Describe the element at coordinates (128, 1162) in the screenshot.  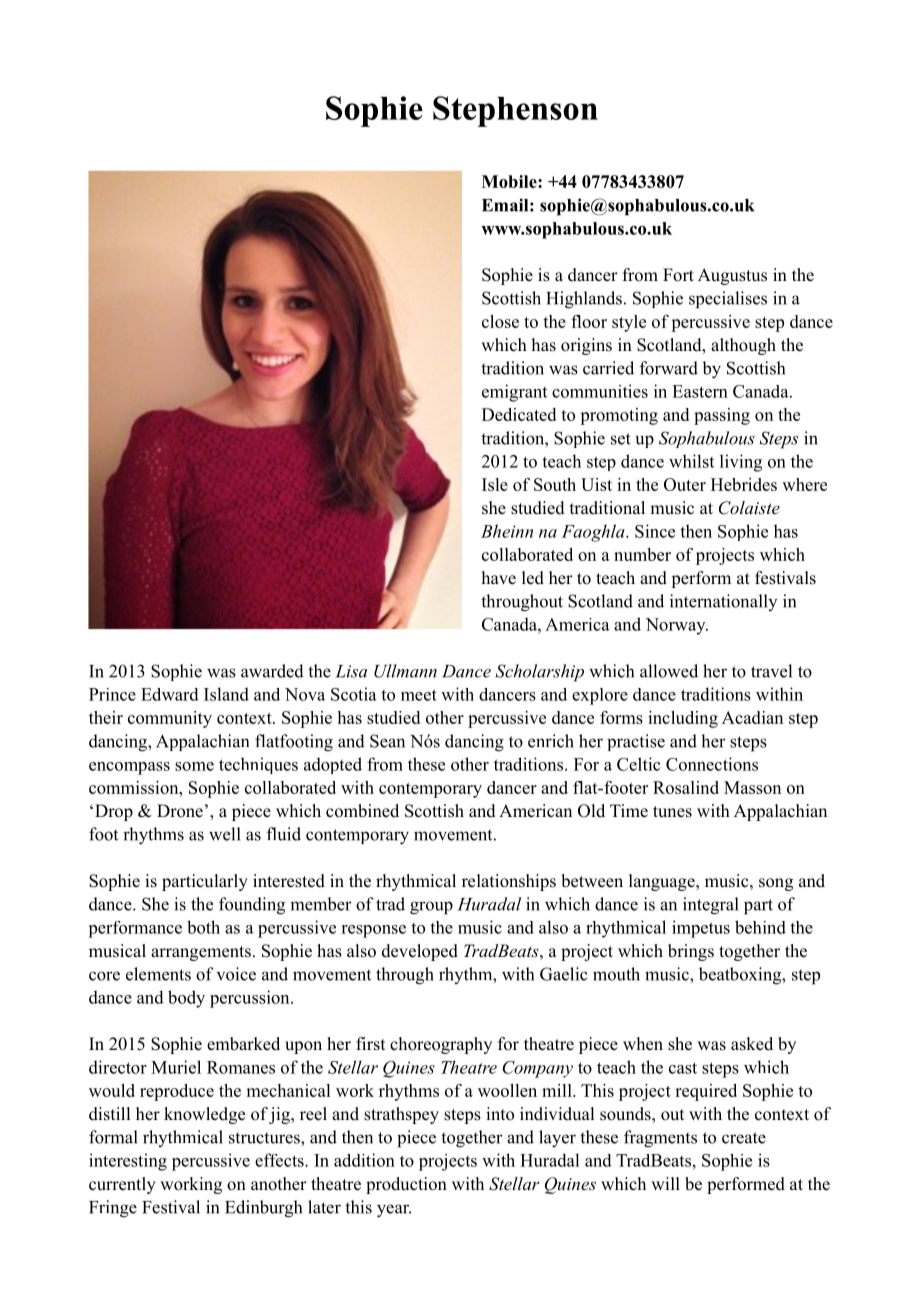
I see `interesting` at that location.
